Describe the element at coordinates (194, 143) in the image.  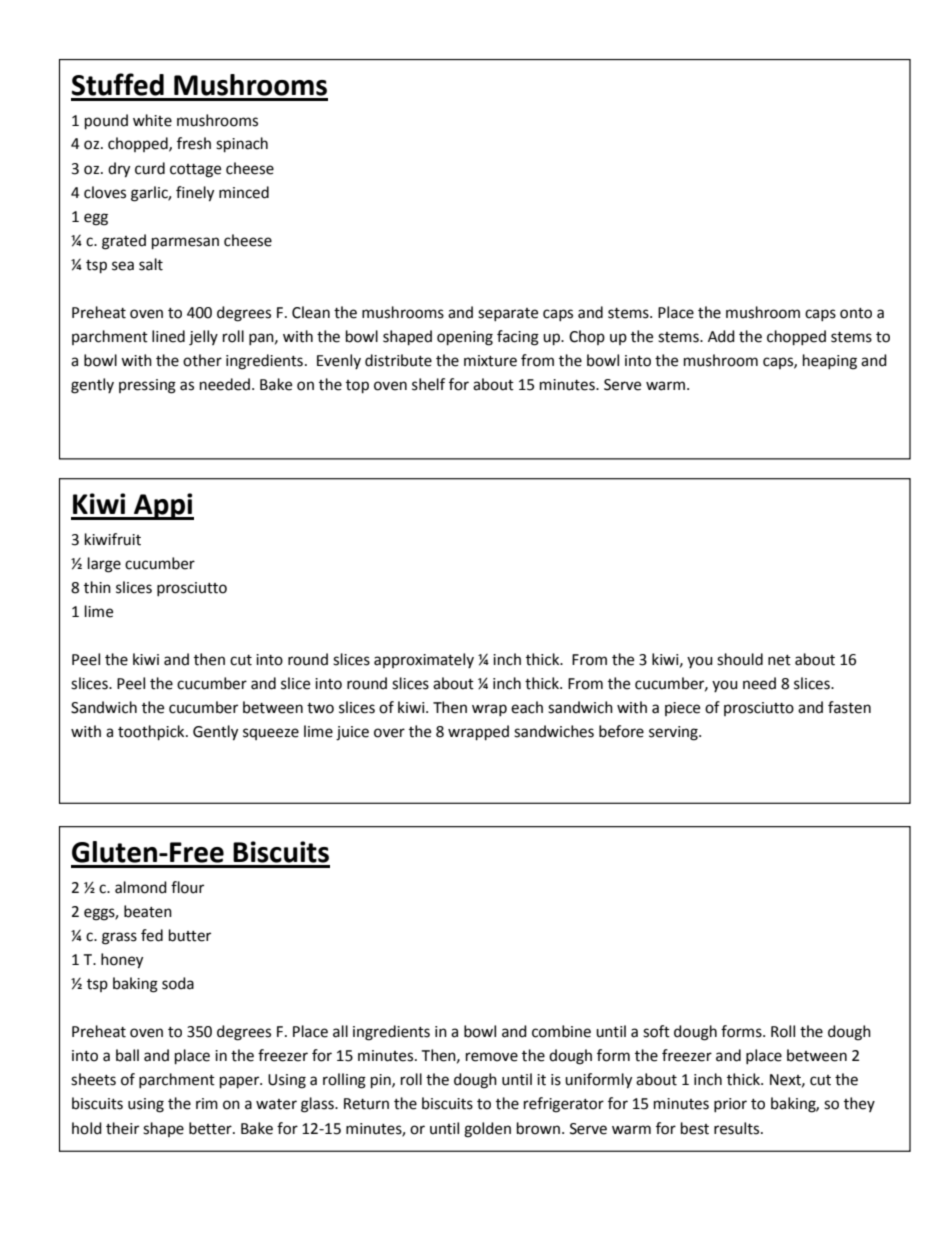
I see `fresh` at that location.
